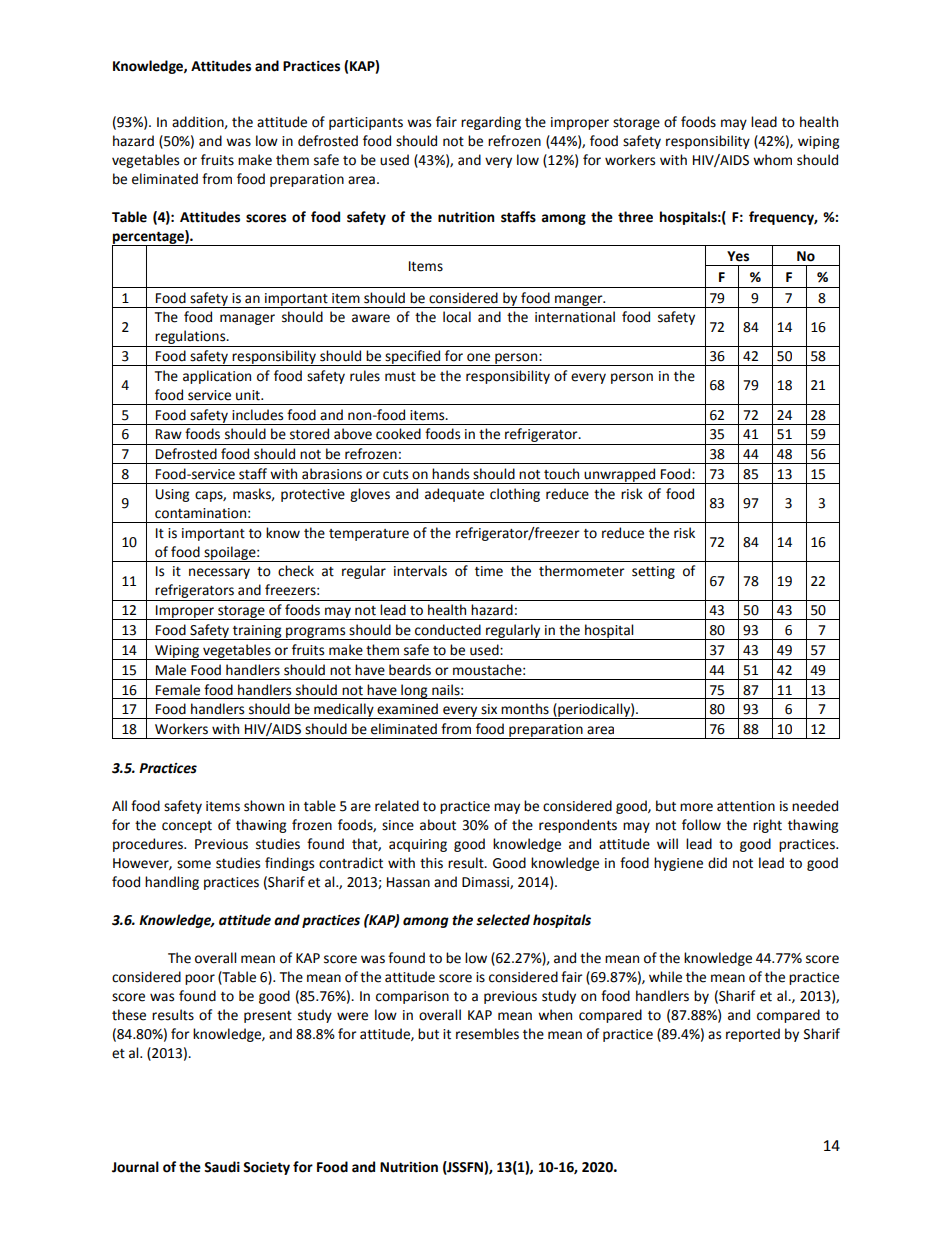 Image resolution: width=952 pixels, height=1233 pixels. I want to click on regarding, so click(491, 123).
